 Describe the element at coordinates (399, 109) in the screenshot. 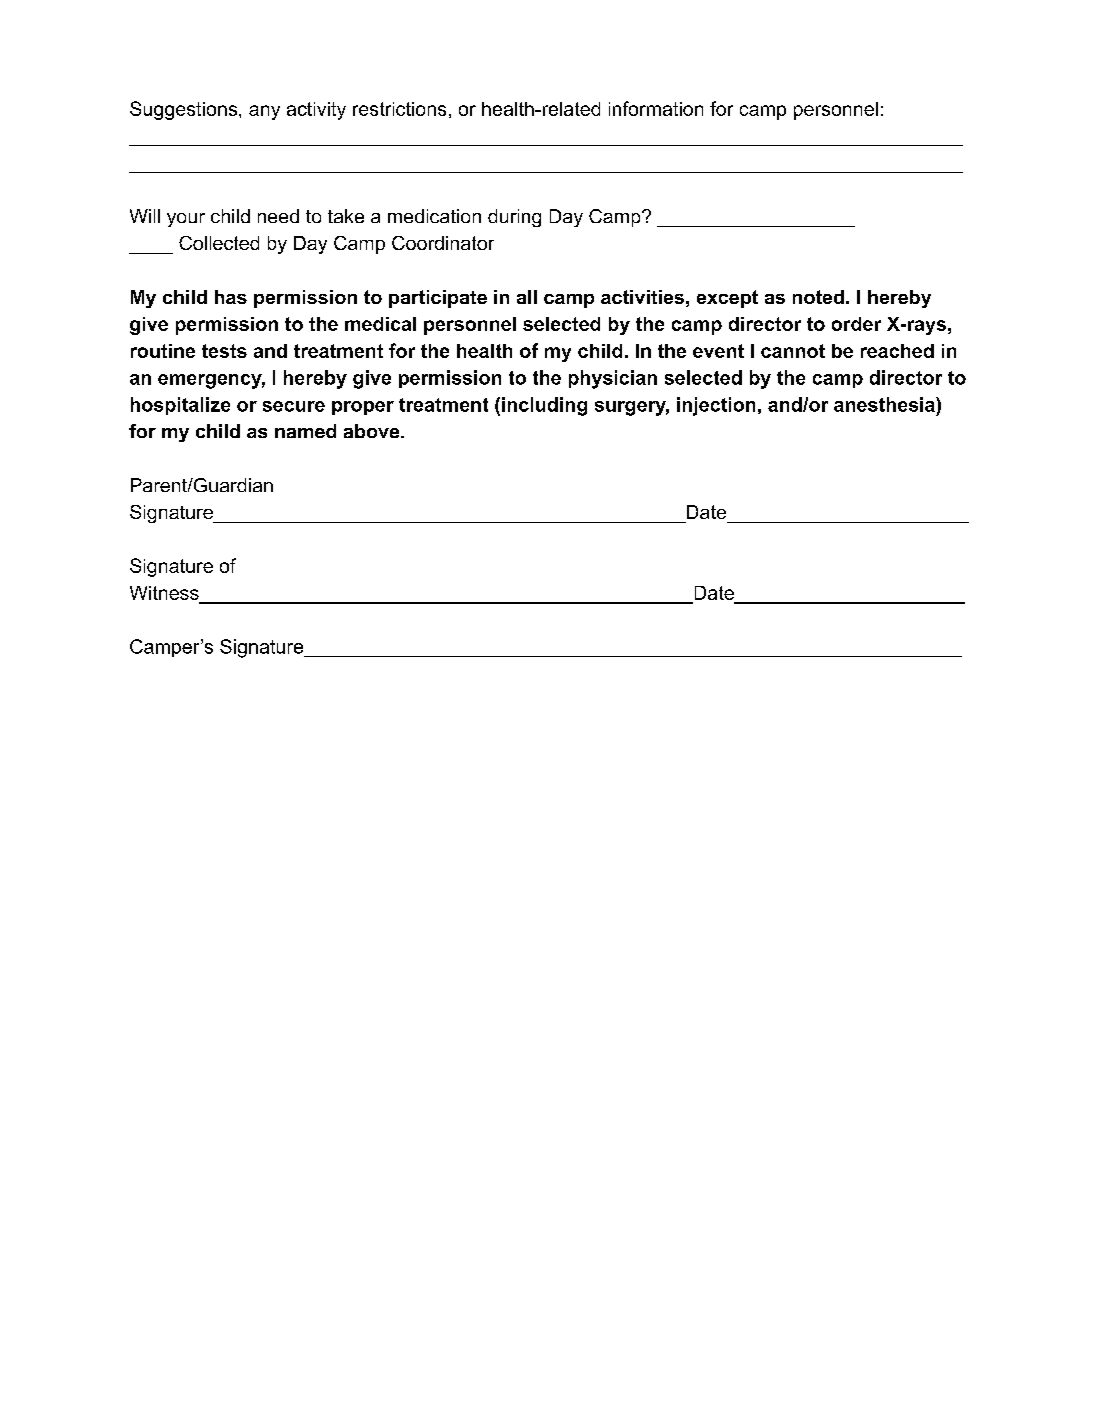

I see `restrictions` at that location.
